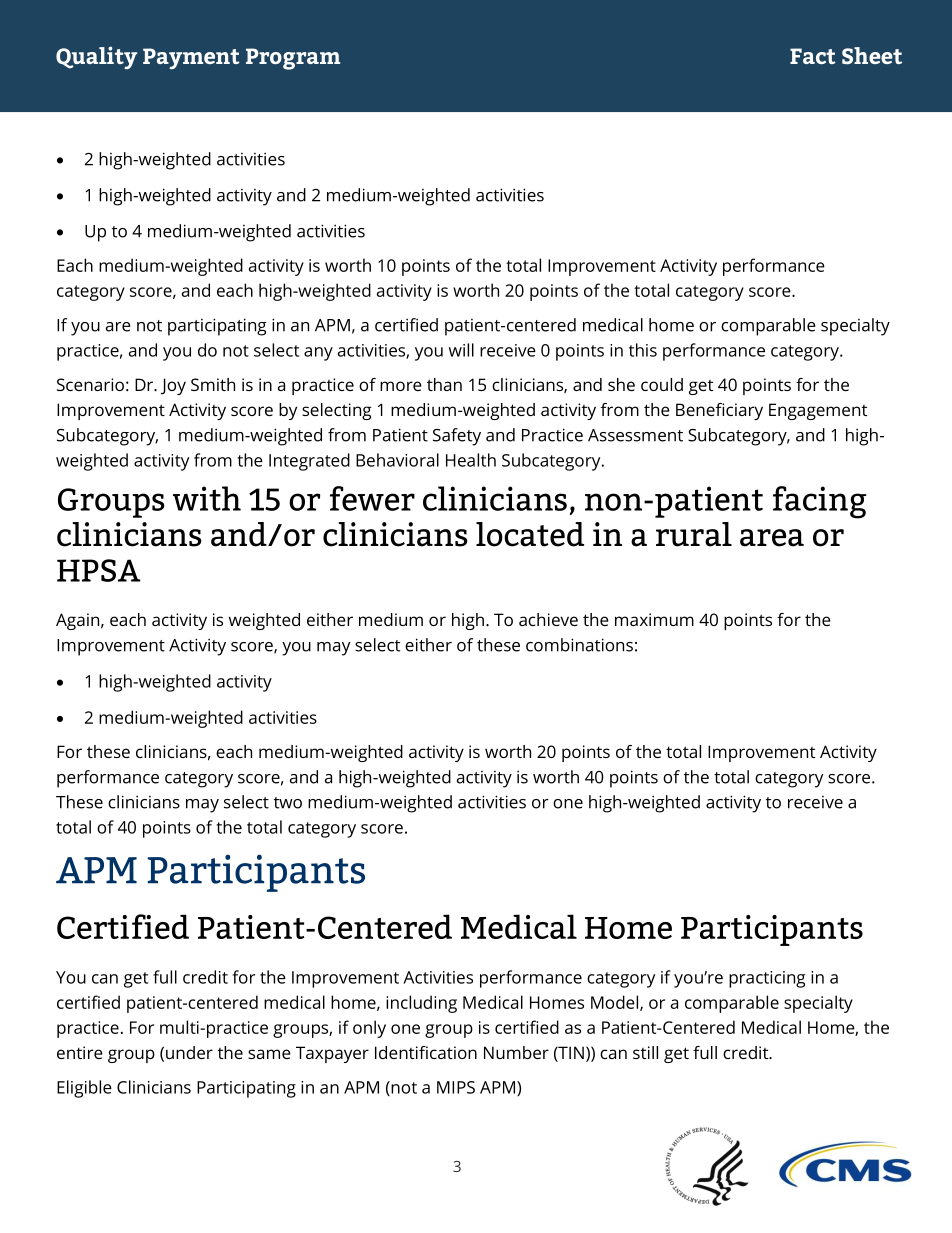  What do you see at coordinates (207, 498) in the screenshot?
I see `with` at bounding box center [207, 498].
